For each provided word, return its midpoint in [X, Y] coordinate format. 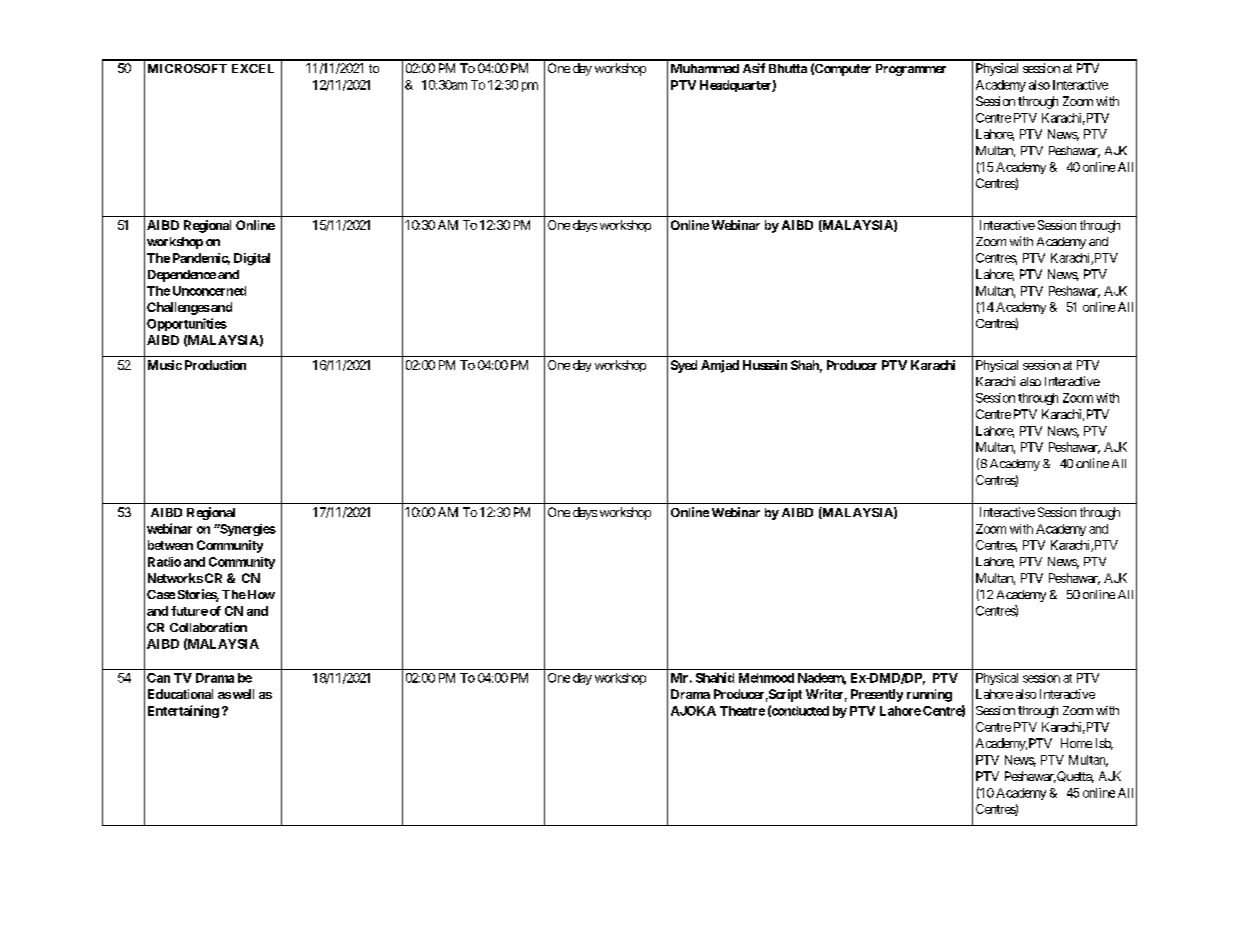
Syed [684, 366]
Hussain [765, 365]
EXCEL [253, 68]
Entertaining [183, 711]
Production [215, 365]
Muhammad [705, 68]
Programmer [911, 70]
